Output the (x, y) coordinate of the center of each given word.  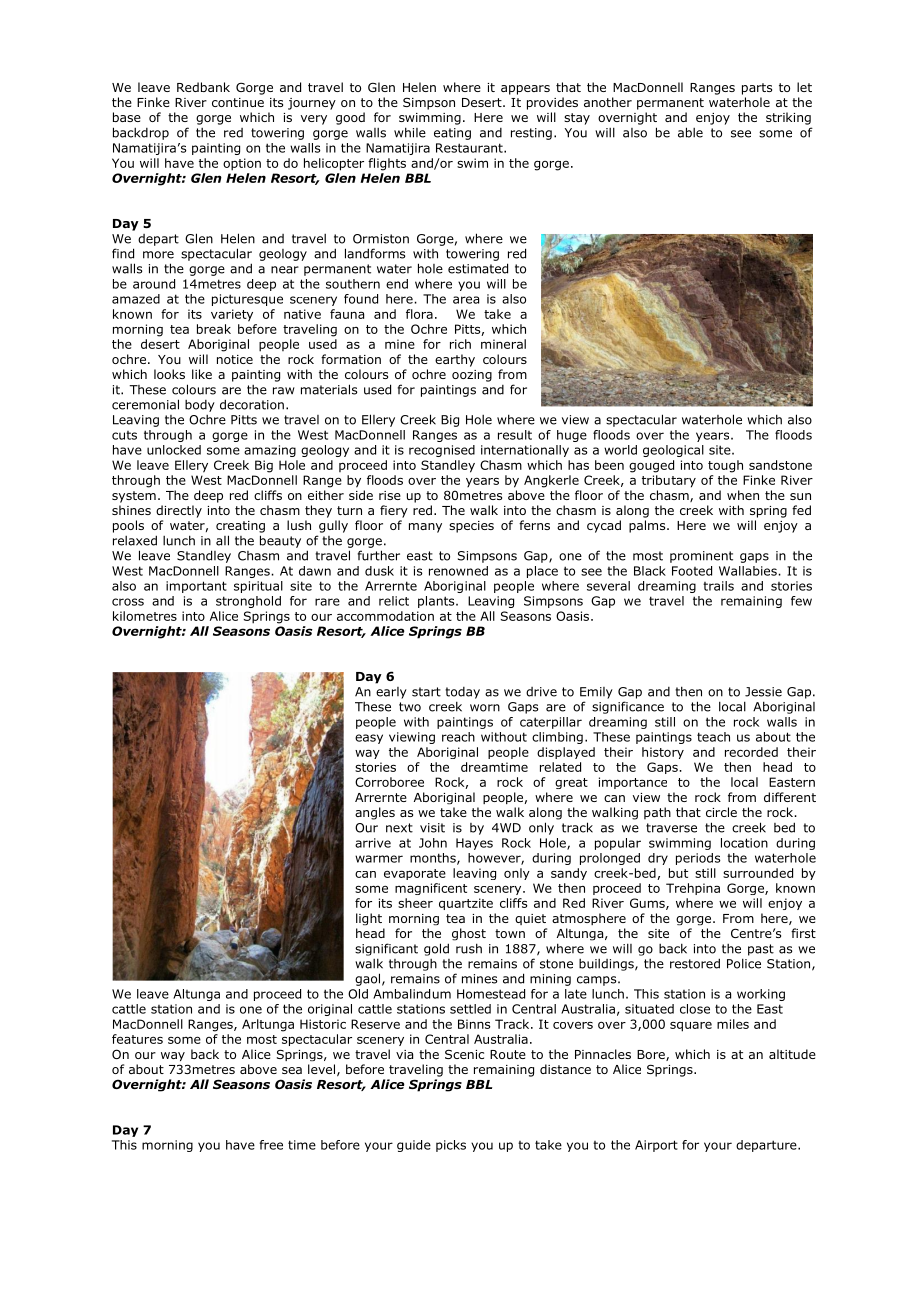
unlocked (174, 450)
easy (369, 739)
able (690, 132)
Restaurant (470, 148)
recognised (442, 451)
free (271, 1145)
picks (451, 1146)
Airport (656, 1146)
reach (458, 737)
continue (238, 102)
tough (725, 466)
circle (721, 812)
